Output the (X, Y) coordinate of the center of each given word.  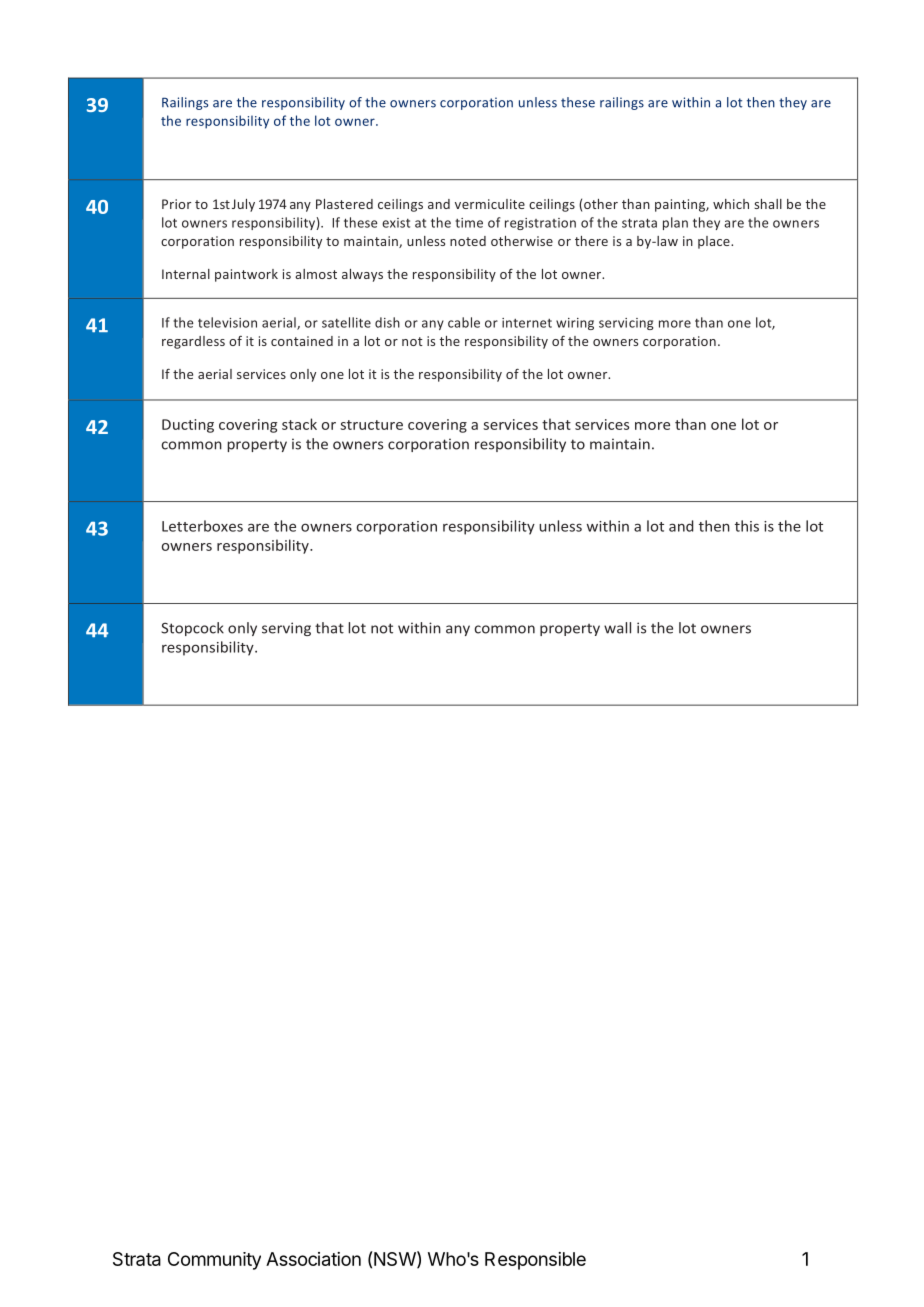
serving (286, 629)
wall (617, 628)
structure (371, 425)
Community (214, 1261)
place (715, 242)
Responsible (535, 1261)
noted (468, 241)
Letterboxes (202, 526)
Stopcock (192, 629)
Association (313, 1259)
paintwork (246, 275)
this (747, 526)
